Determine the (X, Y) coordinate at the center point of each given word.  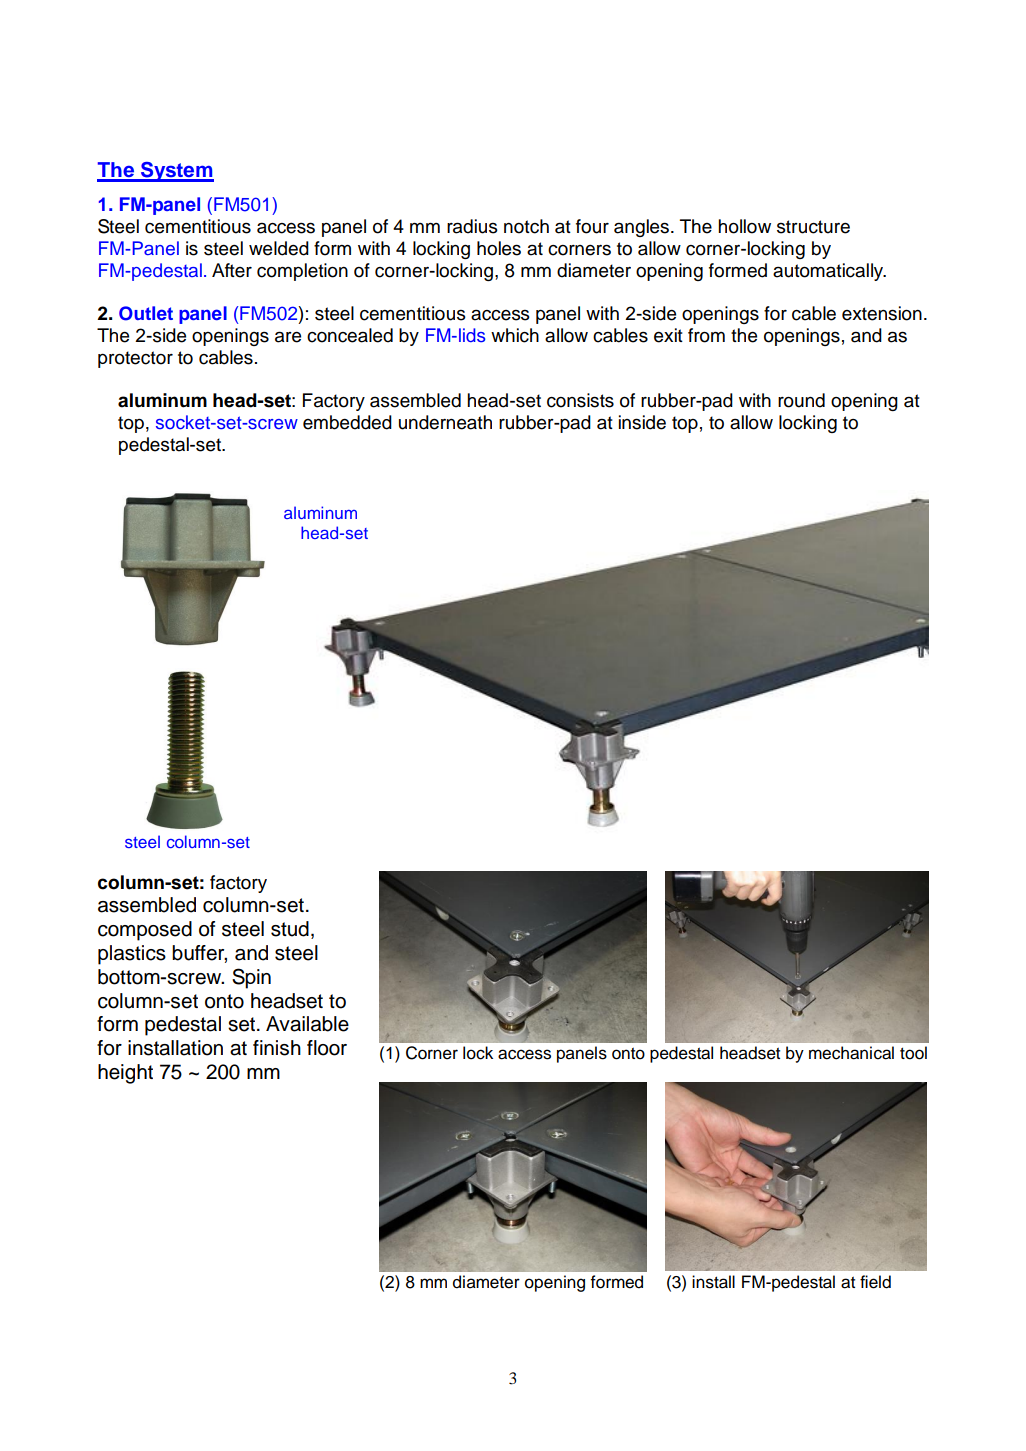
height (125, 1074)
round (801, 400)
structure (813, 227)
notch (526, 226)
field (875, 1282)
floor (327, 1048)
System (176, 172)
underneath (445, 422)
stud (290, 929)
